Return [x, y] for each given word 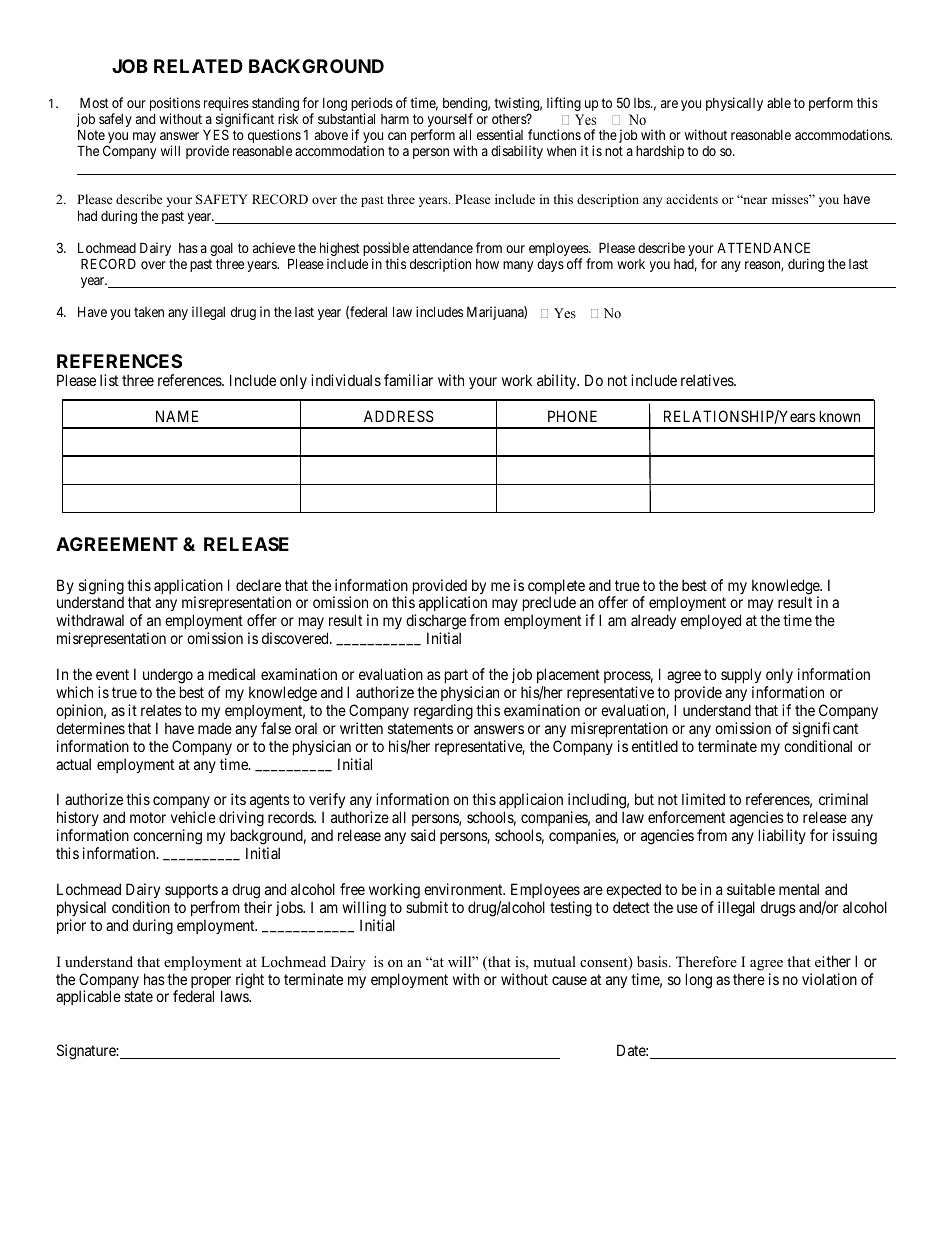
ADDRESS [399, 416]
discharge [436, 623]
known [840, 416]
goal [221, 249]
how [487, 264]
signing [101, 587]
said [423, 835]
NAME [177, 416]
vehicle [193, 817]
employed [711, 621]
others [510, 119]
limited [703, 799]
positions [175, 105]
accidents [692, 199]
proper [211, 983]
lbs [643, 103]
